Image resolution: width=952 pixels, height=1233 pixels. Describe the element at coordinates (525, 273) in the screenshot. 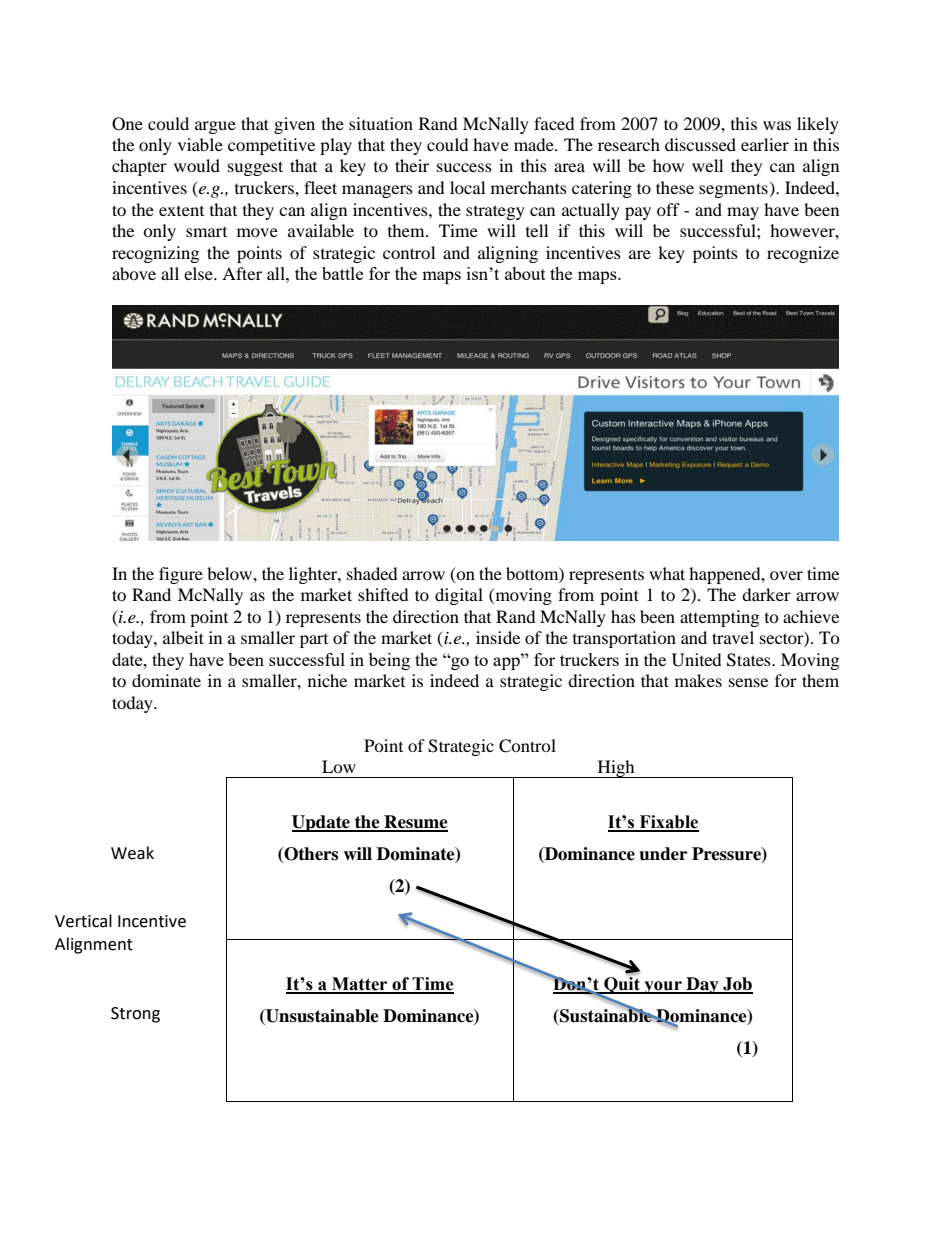

I see `about` at that location.
